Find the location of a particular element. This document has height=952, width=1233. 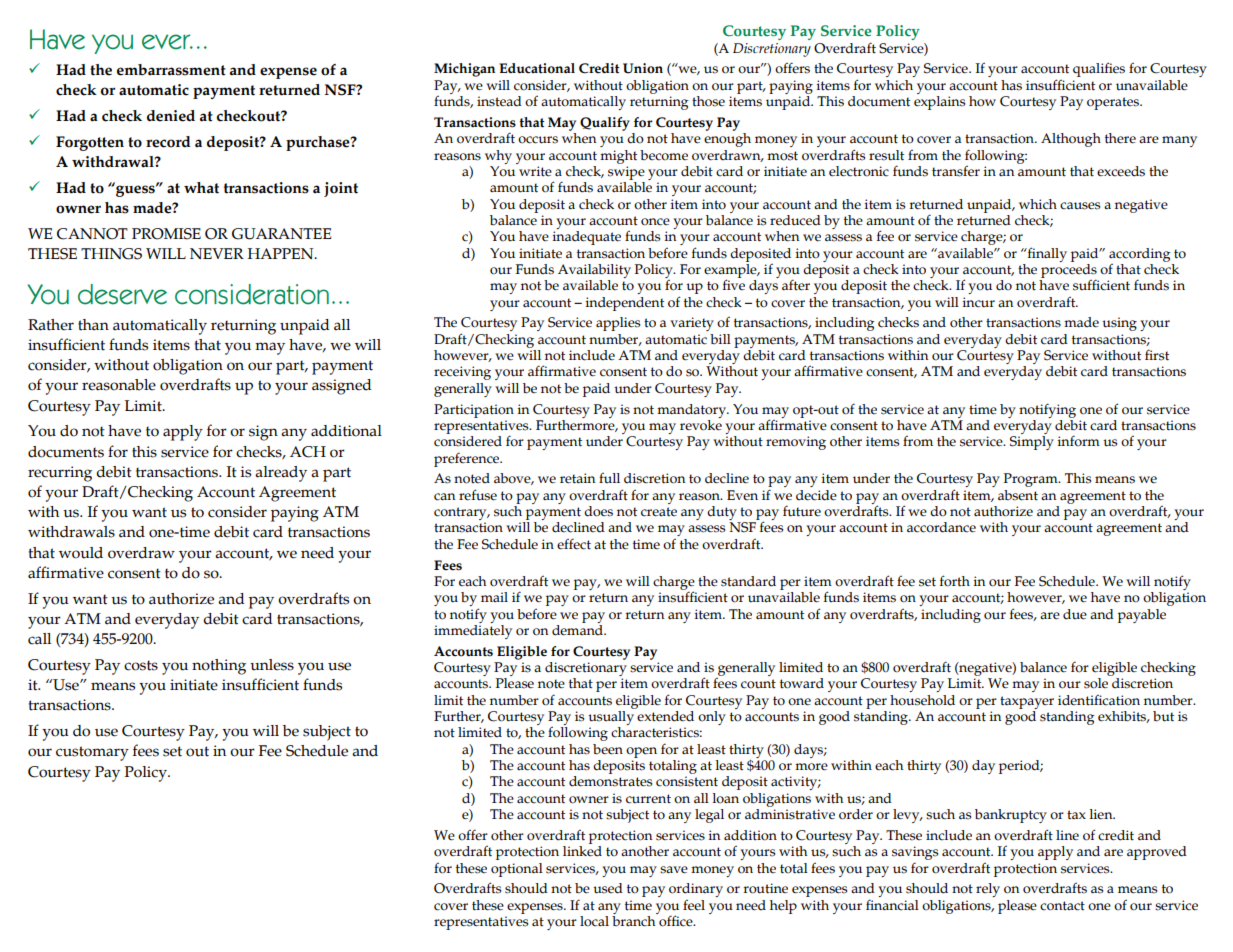

usually is located at coordinates (612, 718).
